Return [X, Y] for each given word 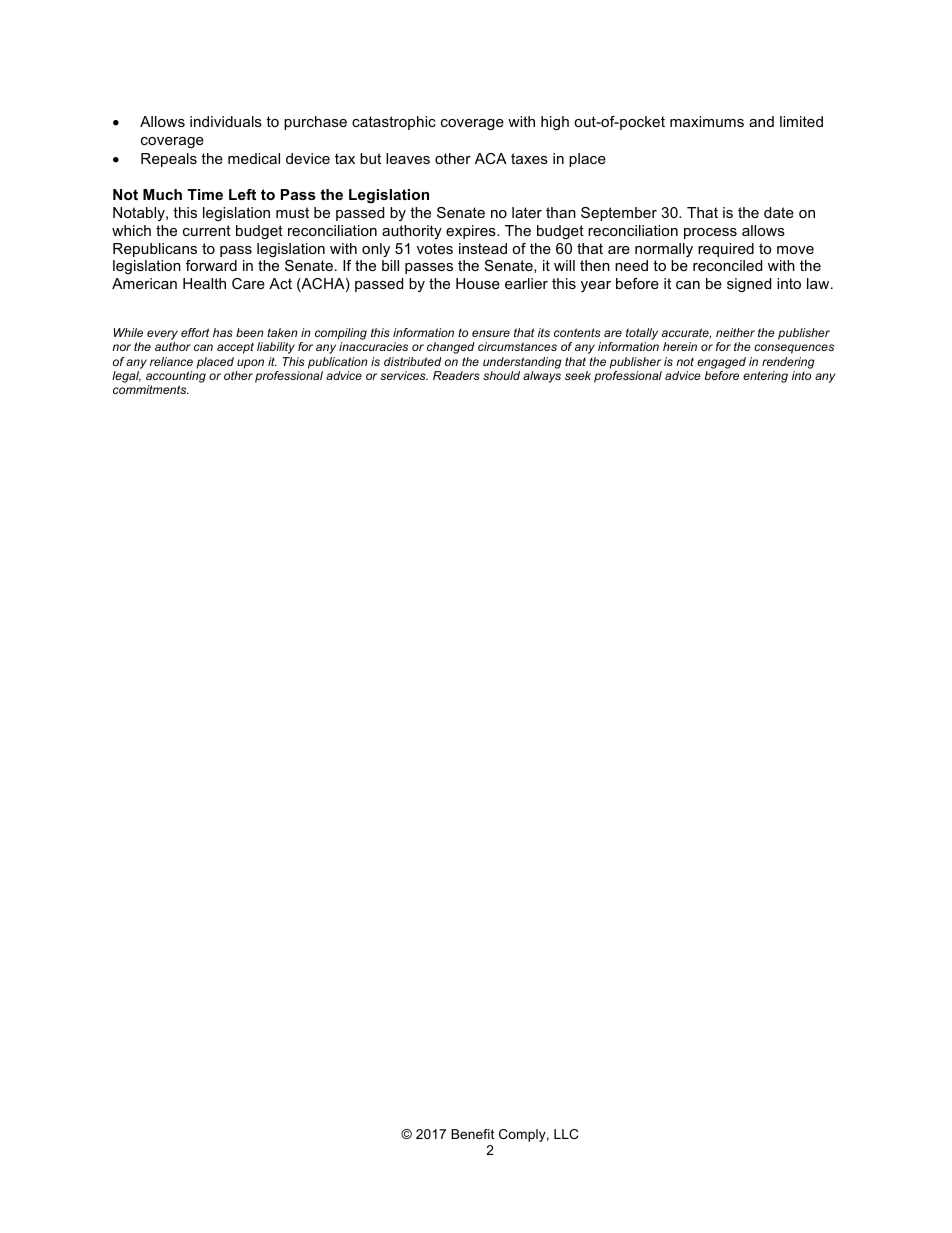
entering [765, 377]
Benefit [472, 1134]
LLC [566, 1134]
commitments [151, 389]
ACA [491, 158]
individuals [226, 121]
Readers [456, 375]
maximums [707, 121]
